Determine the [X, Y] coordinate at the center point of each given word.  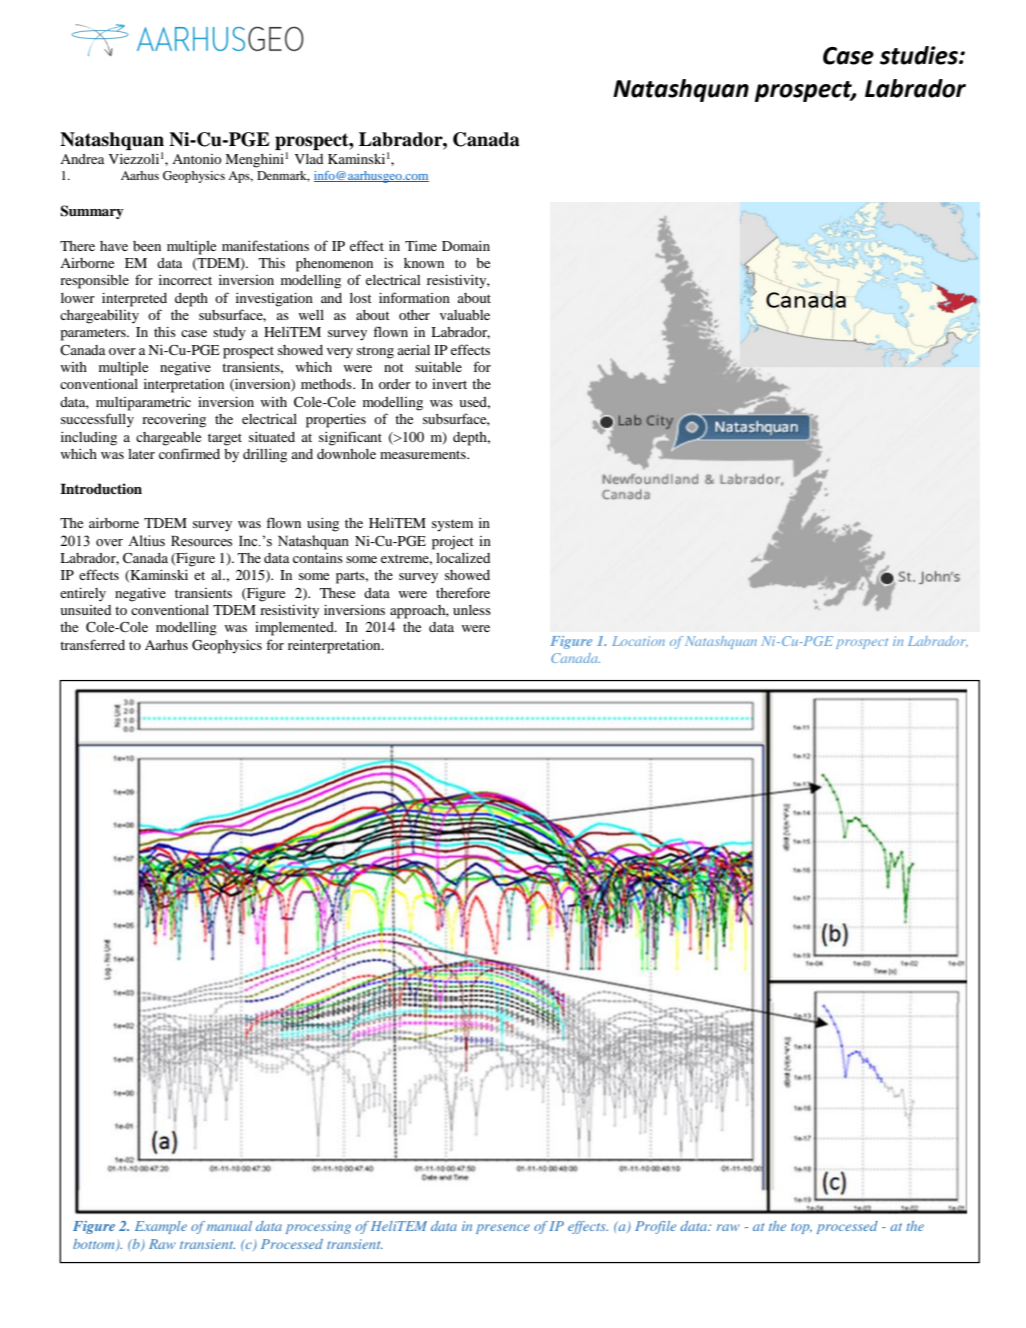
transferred [92, 644]
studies [920, 55]
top [801, 1228]
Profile [655, 1227]
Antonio [197, 159]
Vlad [309, 159]
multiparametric [143, 404]
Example [161, 1227]
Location [638, 641]
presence [503, 1229]
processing [318, 1227]
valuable [465, 315]
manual [229, 1226]
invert [449, 384]
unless [472, 610]
